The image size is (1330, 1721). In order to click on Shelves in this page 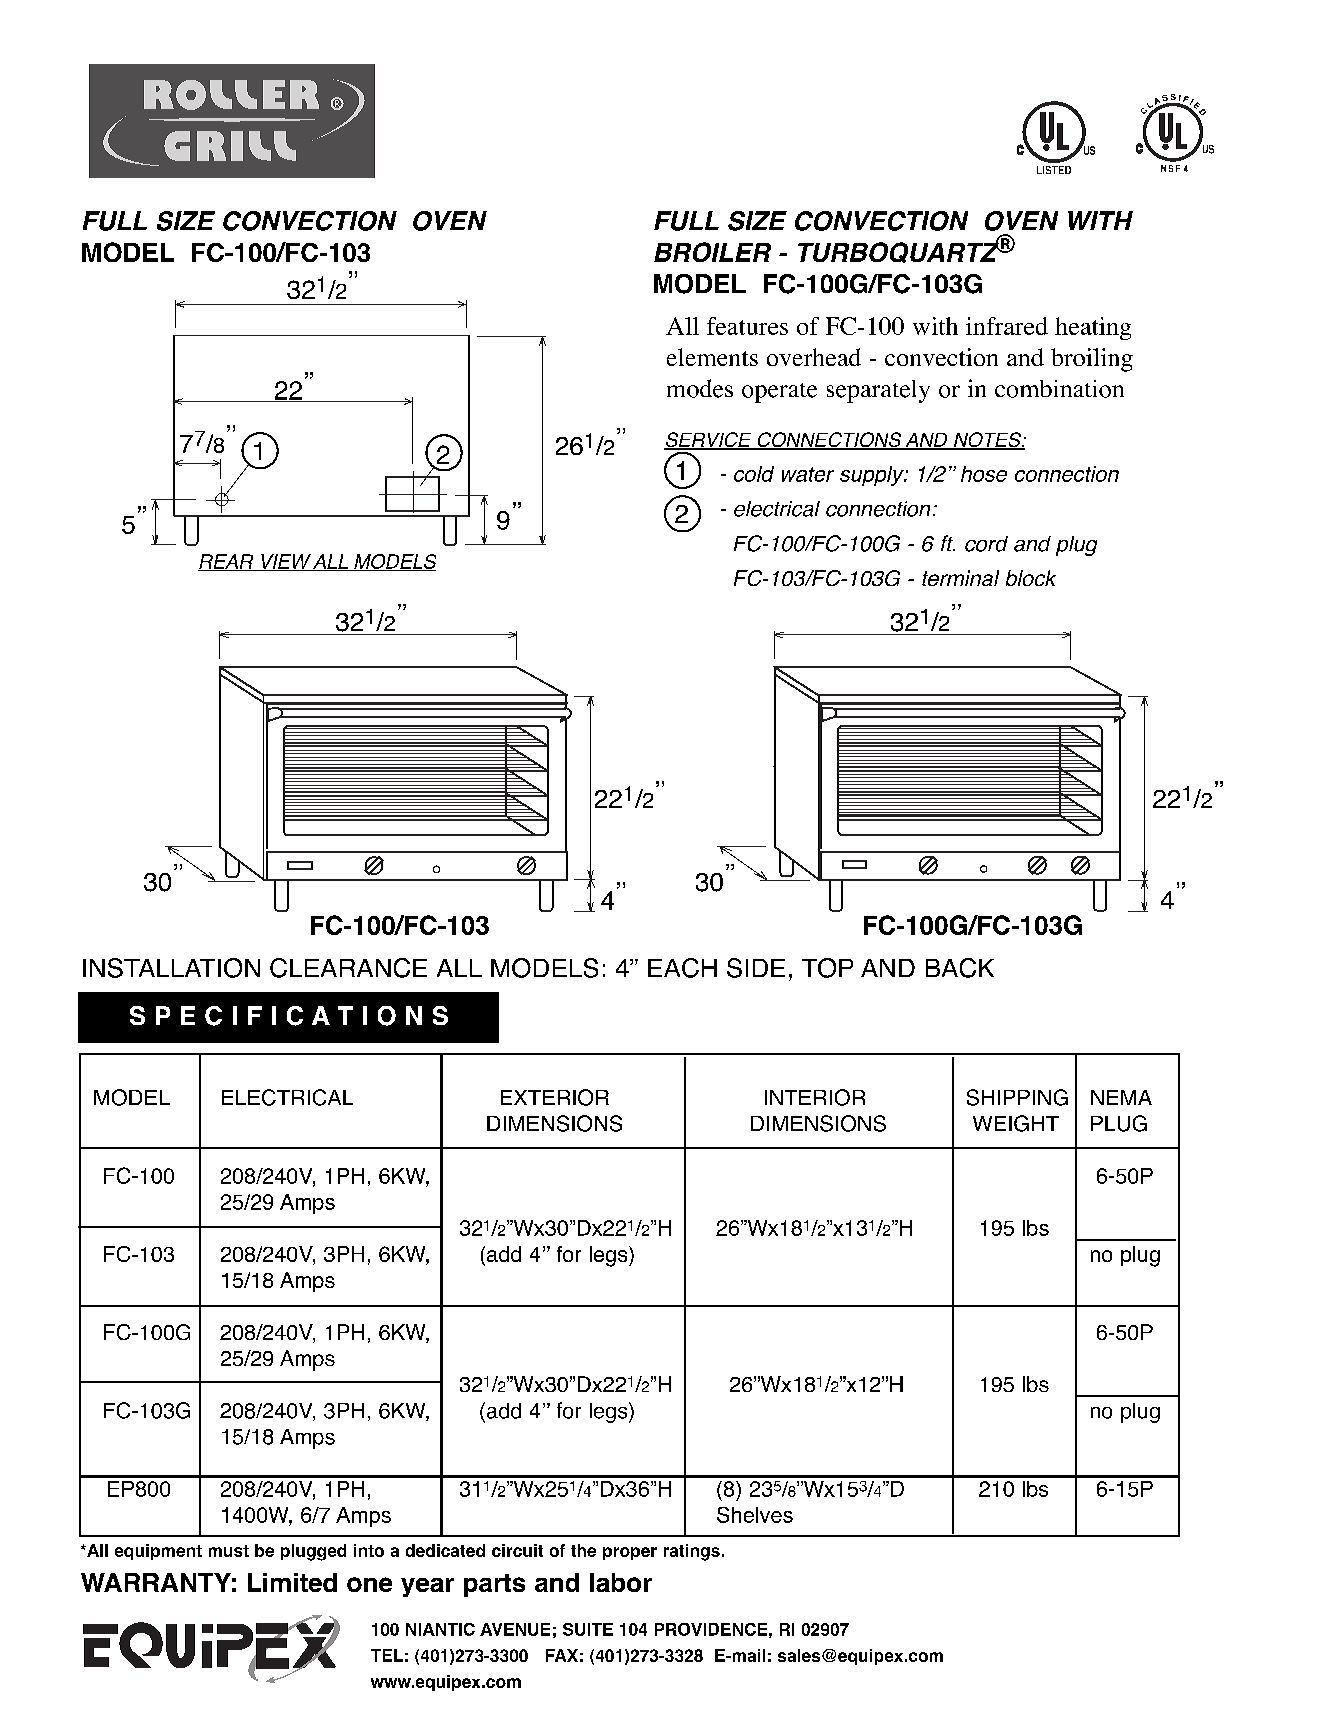, I will do `click(755, 1515)`.
